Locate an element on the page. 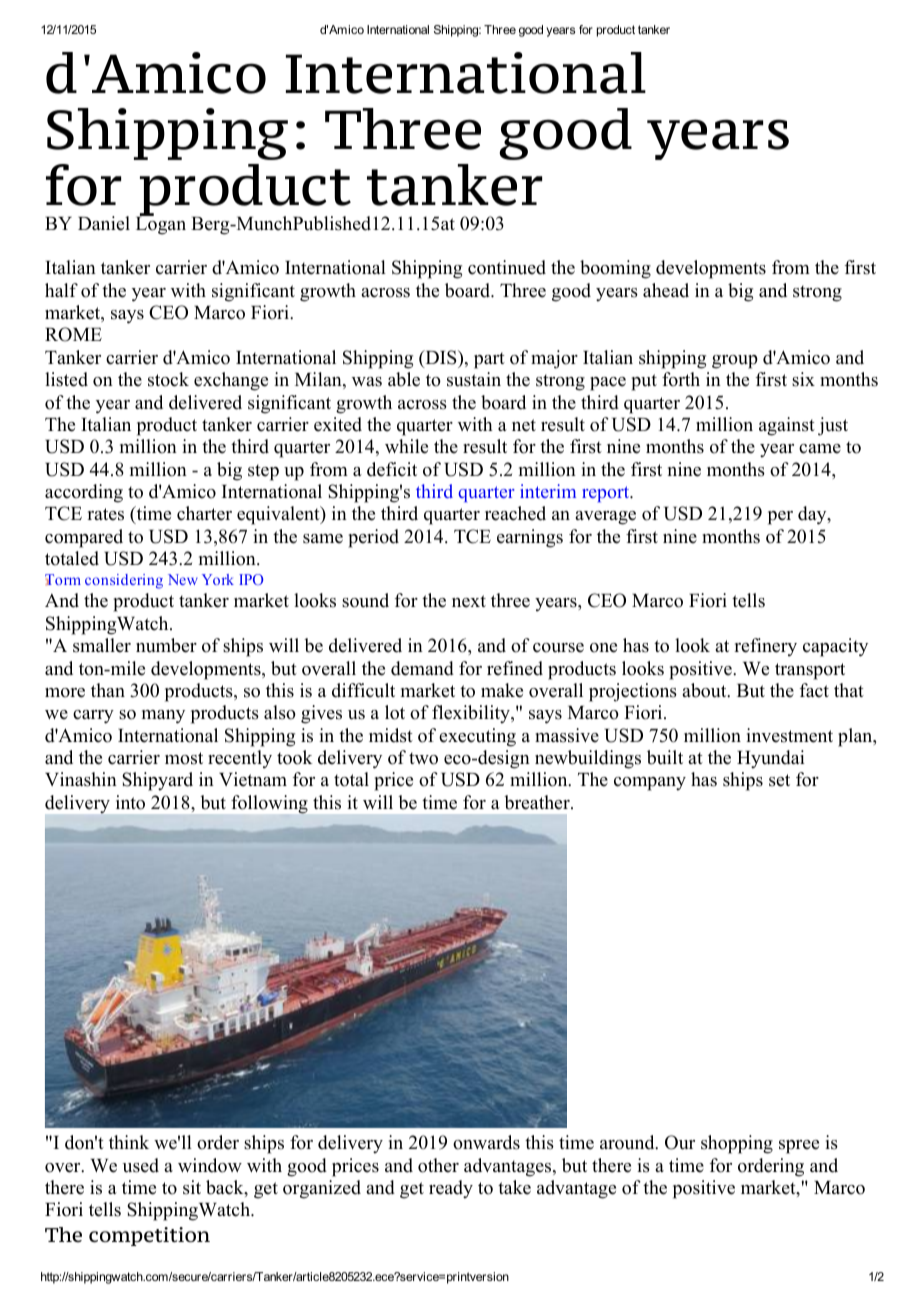 The width and height of the document is (924, 1308). executing is located at coordinates (477, 737).
